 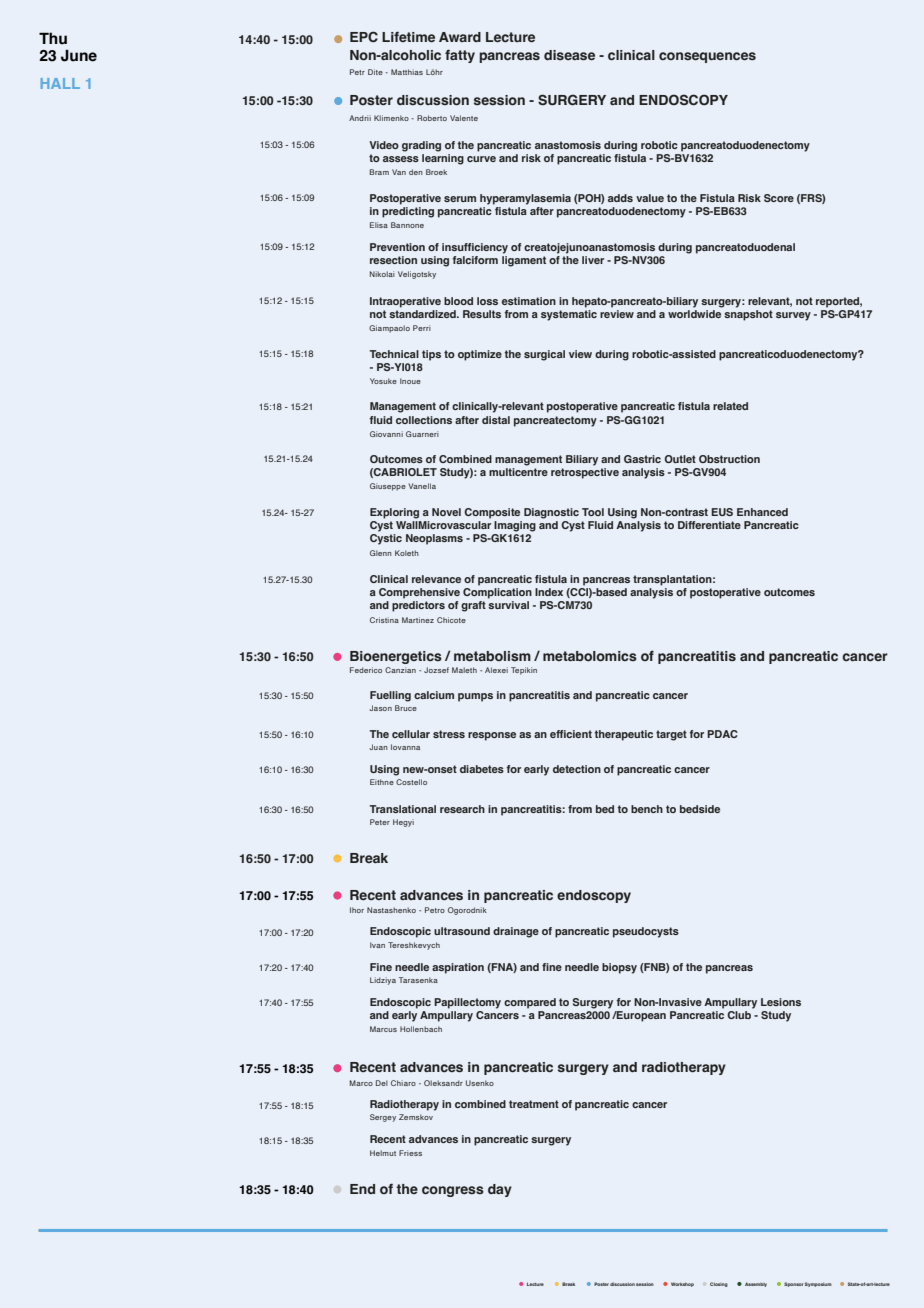 I want to click on Matthias, so click(x=407, y=72).
